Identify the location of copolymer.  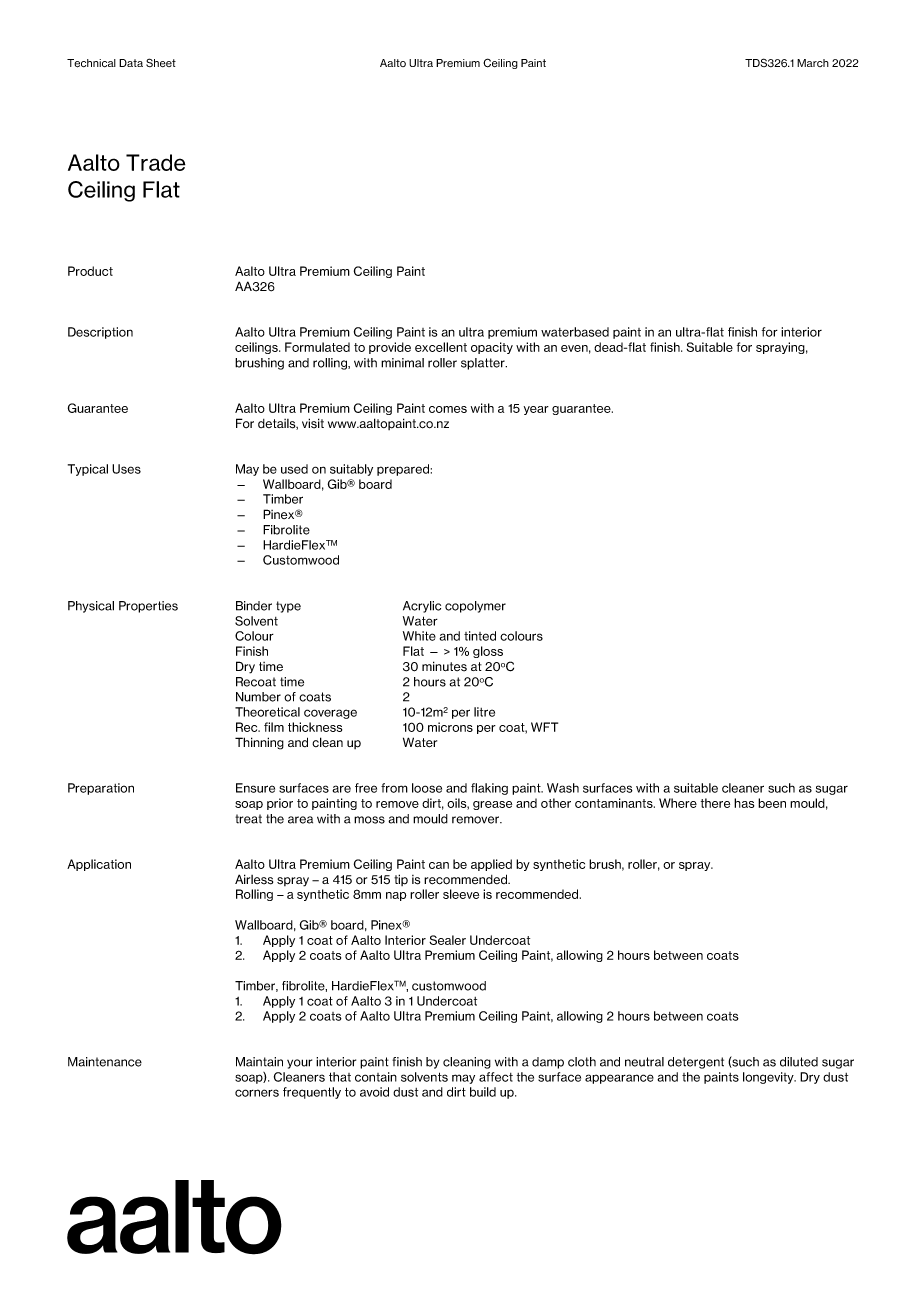
(475, 607).
